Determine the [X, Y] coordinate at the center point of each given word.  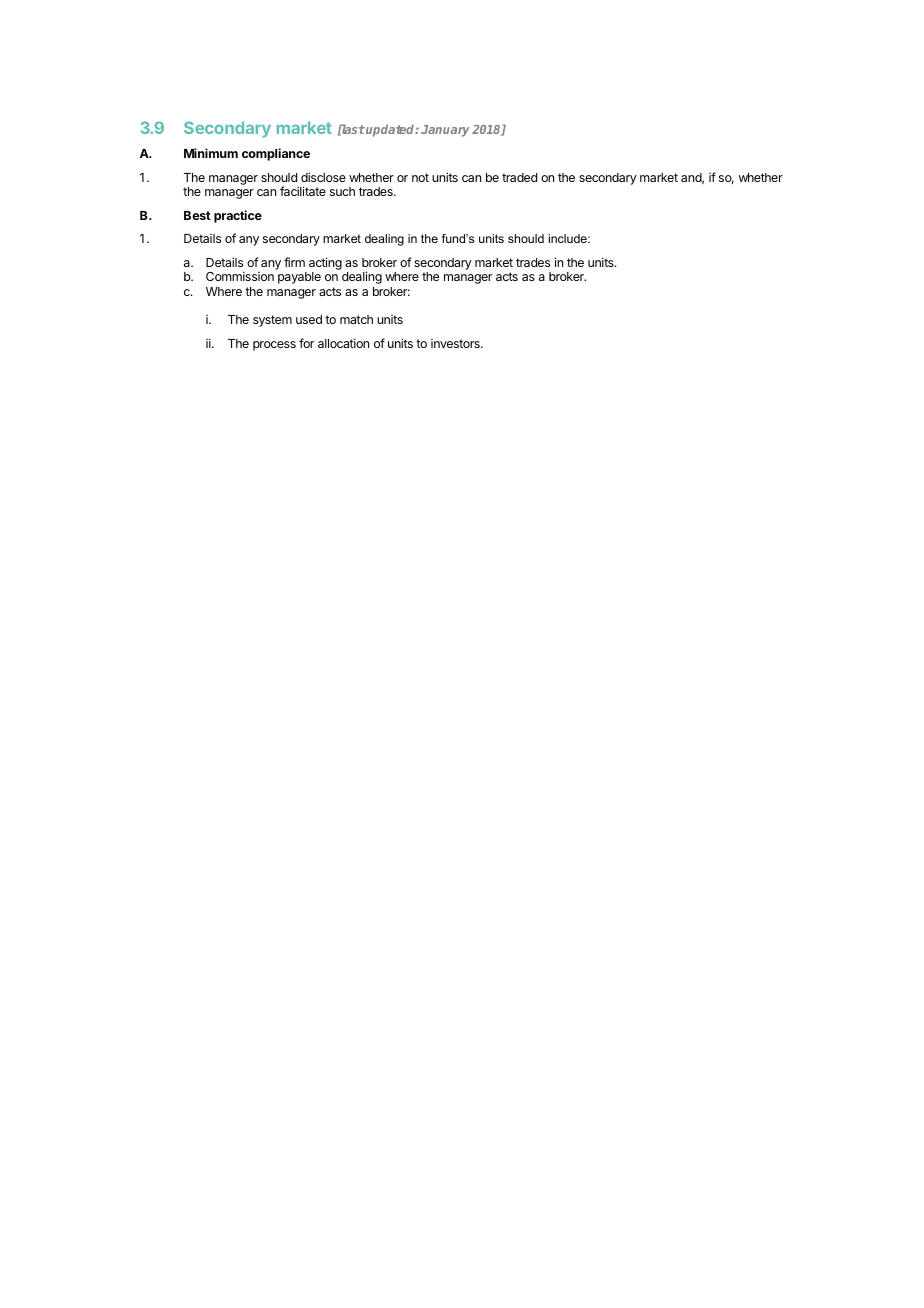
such [342, 191]
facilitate [303, 191]
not [420, 177]
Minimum [211, 153]
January [445, 131]
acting [325, 265]
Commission [240, 276]
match [356, 319]
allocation [343, 343]
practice [238, 216]
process [274, 346]
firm [294, 262]
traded [519, 177]
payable [299, 278]
